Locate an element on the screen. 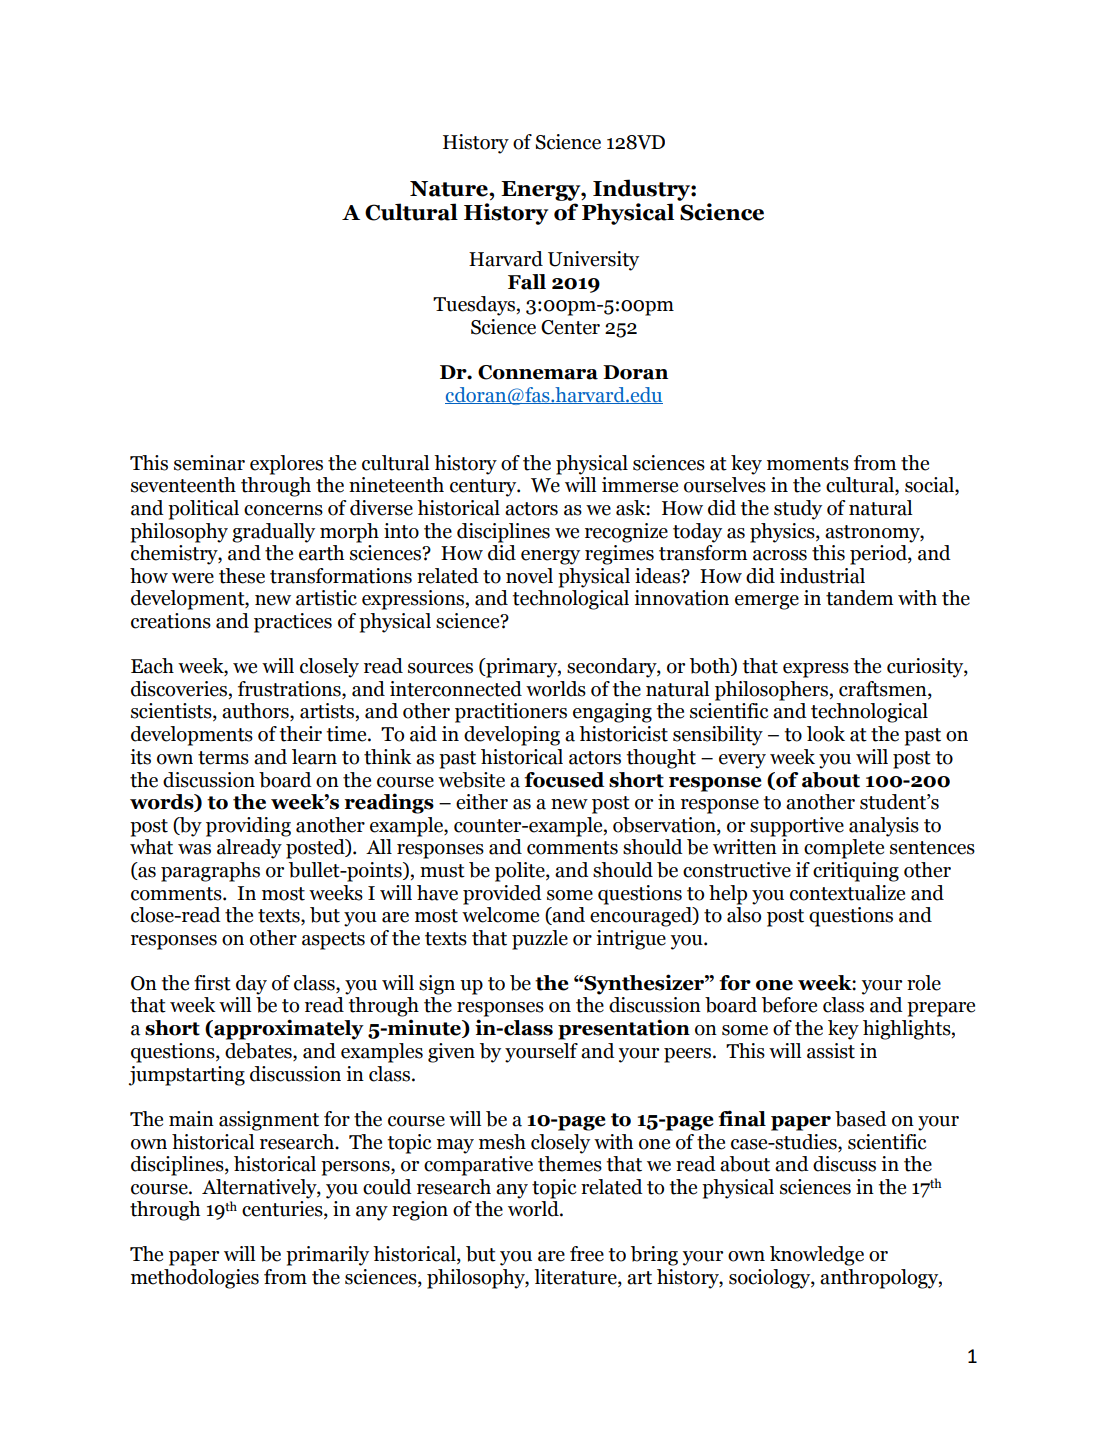  first is located at coordinates (212, 983).
